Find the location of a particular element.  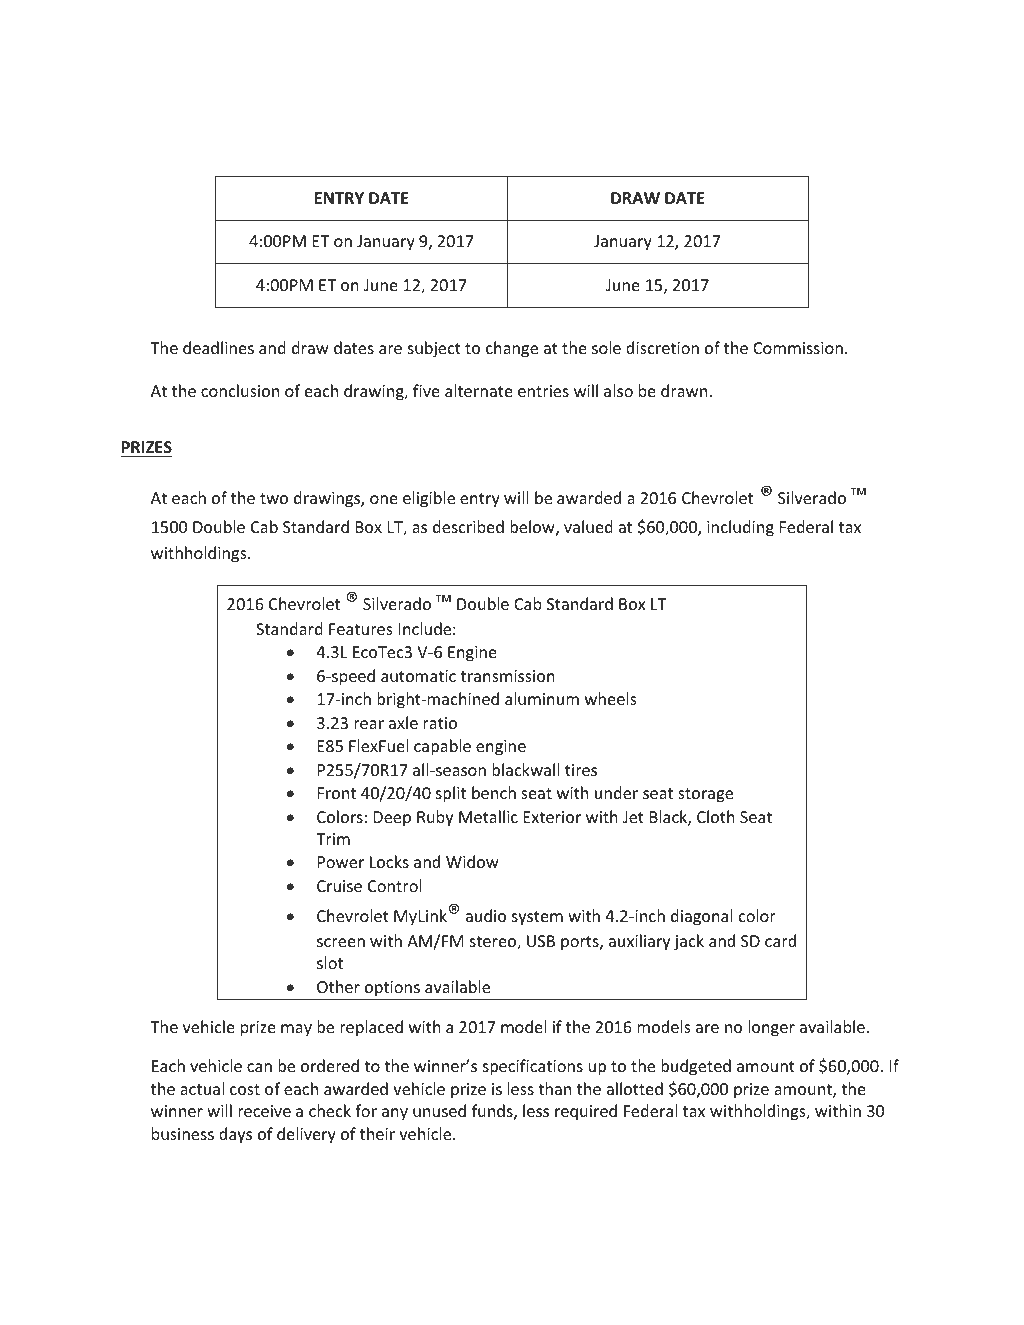

Power is located at coordinates (341, 862).
